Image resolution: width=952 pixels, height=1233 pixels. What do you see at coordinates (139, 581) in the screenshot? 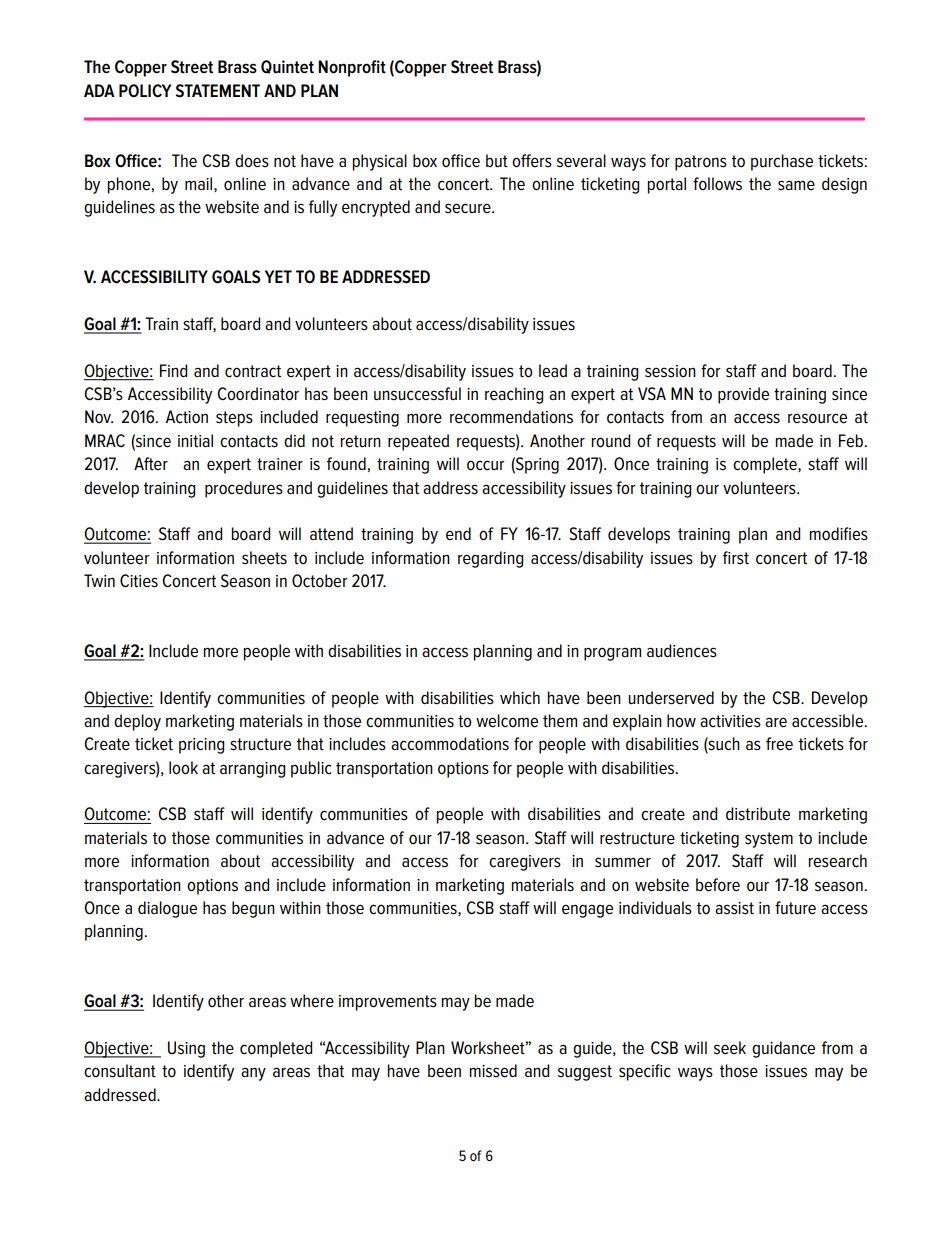
I see `Cities` at bounding box center [139, 581].
